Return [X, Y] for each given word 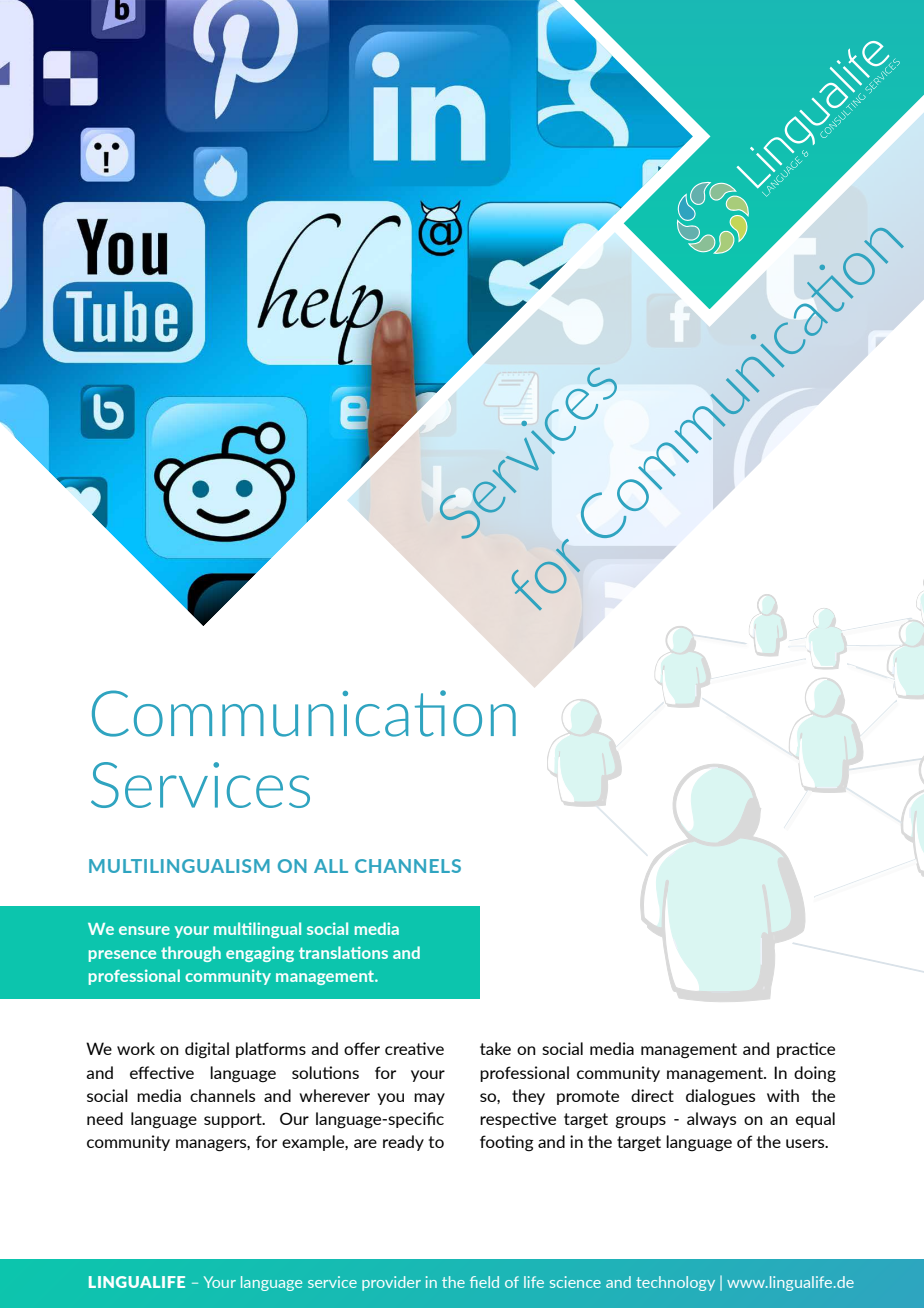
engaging [260, 954]
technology [675, 1283]
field [484, 1282]
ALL [331, 866]
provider [391, 1283]
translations [343, 952]
